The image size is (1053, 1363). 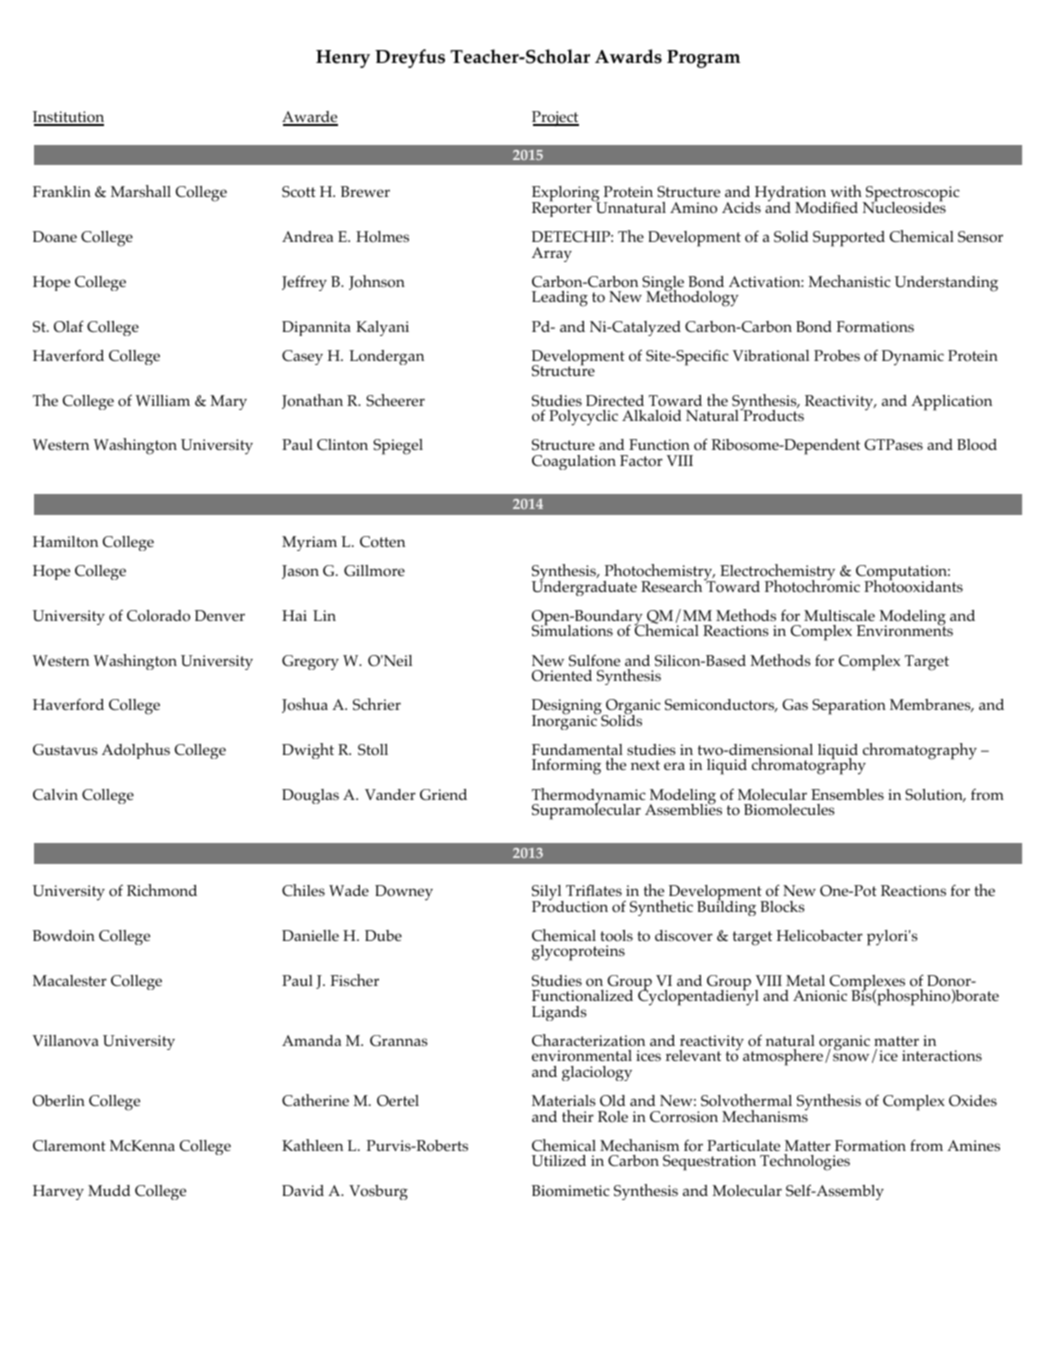 I want to click on Utilized, so click(x=559, y=1160).
